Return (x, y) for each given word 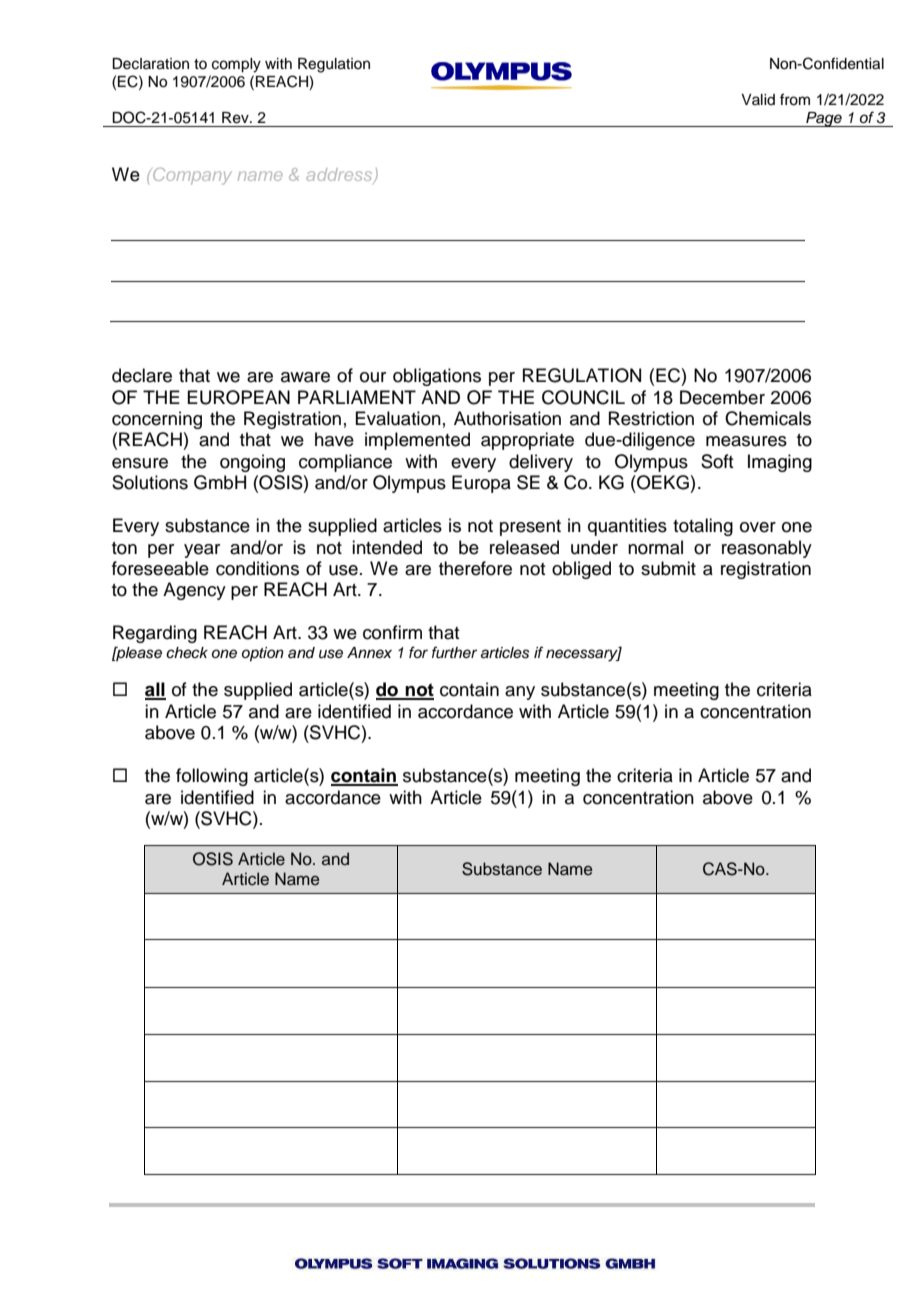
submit (668, 568)
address (340, 176)
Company (192, 176)
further (454, 652)
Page (824, 119)
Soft (717, 461)
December (722, 397)
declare (142, 375)
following (212, 777)
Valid (758, 99)
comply (236, 65)
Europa (481, 484)
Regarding (155, 634)
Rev (236, 118)
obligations (437, 377)
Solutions (150, 482)
